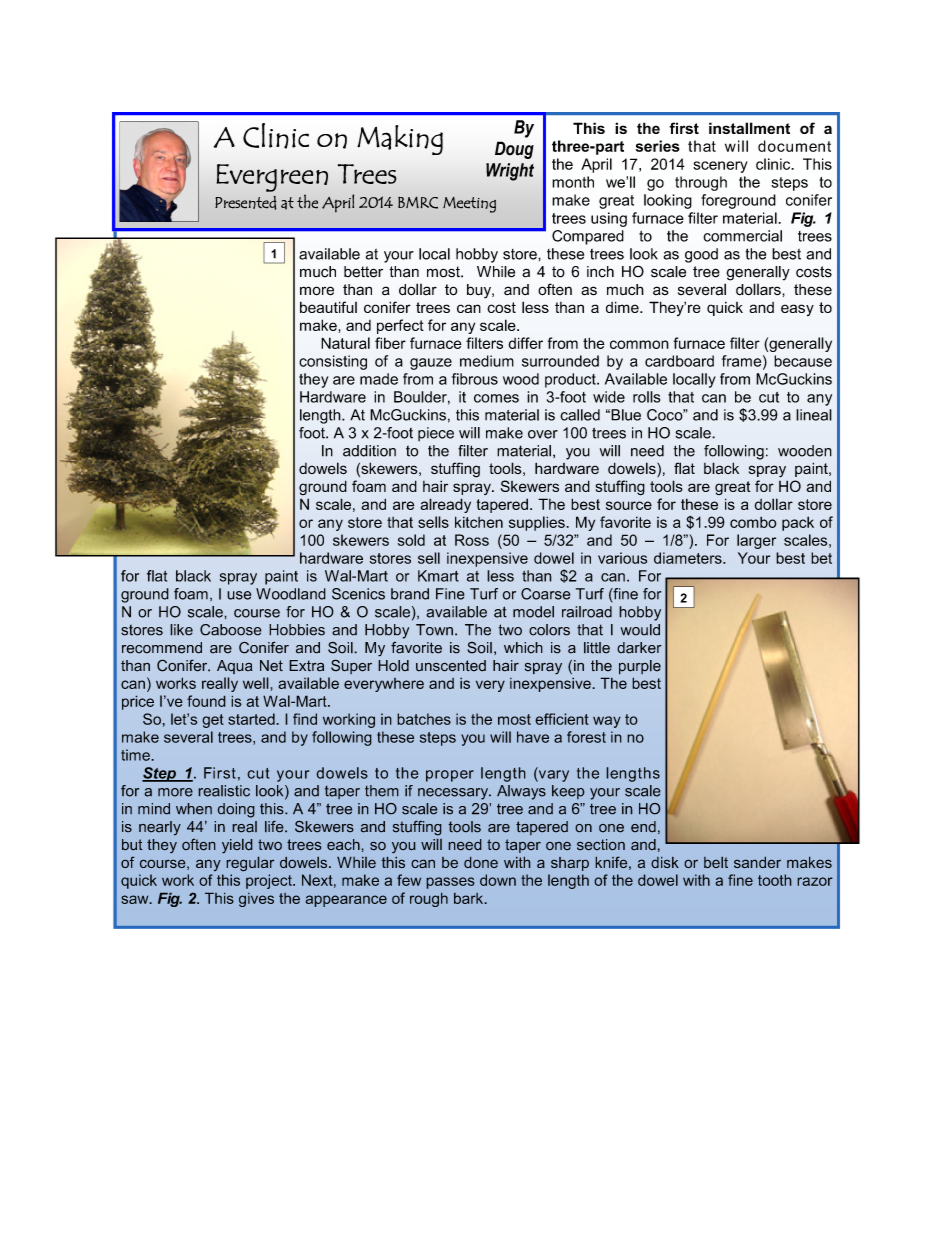 This document has height=1233, width=952. I want to click on addition, so click(369, 451).
